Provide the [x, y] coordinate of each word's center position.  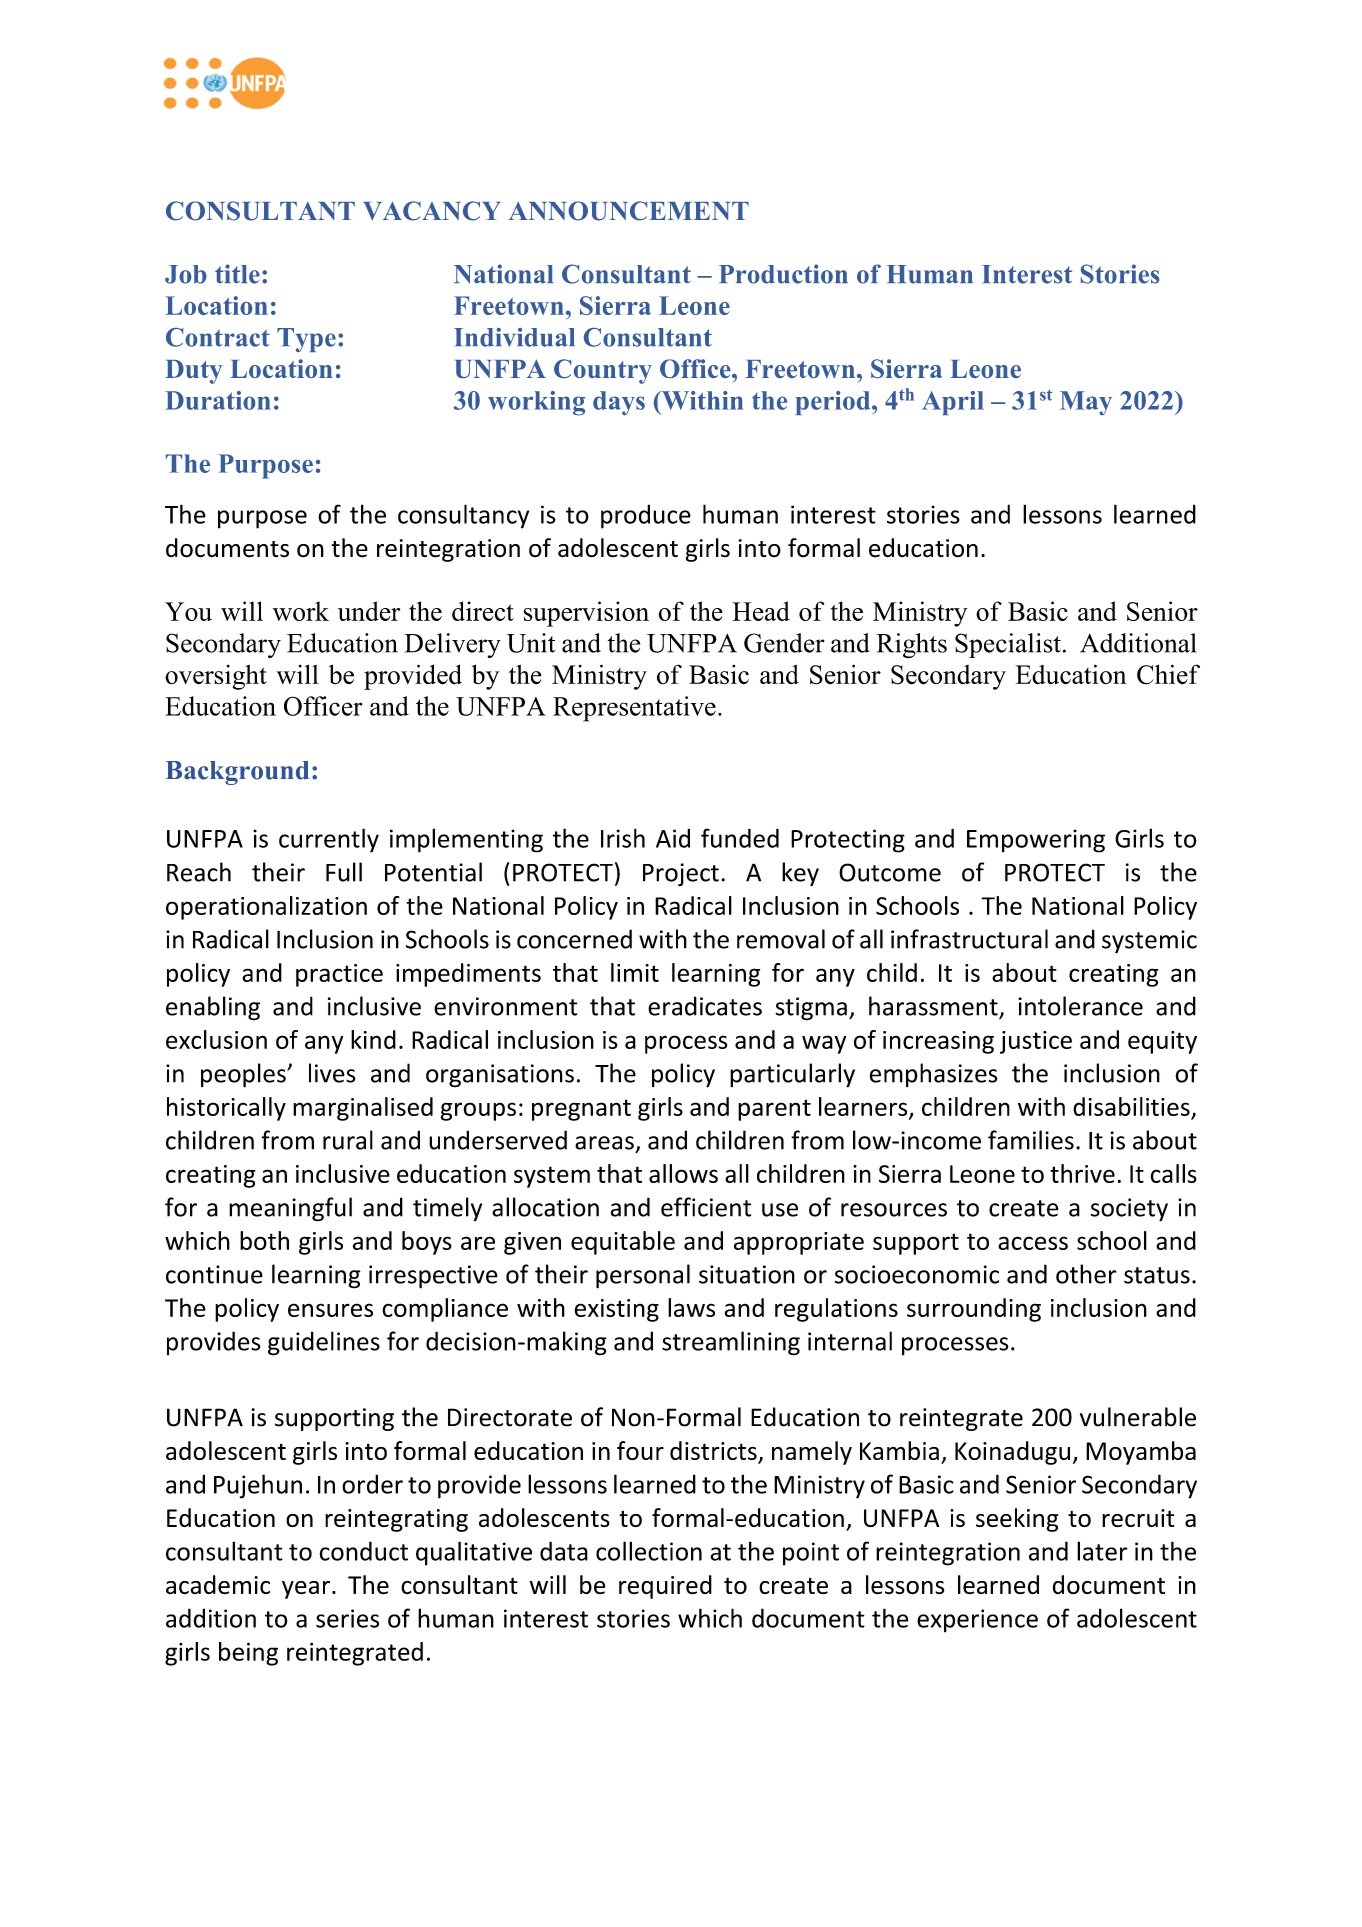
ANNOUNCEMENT [629, 211]
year [306, 1590]
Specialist [1008, 645]
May [1086, 403]
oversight [216, 677]
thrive [1082, 1173]
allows [683, 1173]
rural [348, 1140]
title [237, 274]
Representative [634, 709]
